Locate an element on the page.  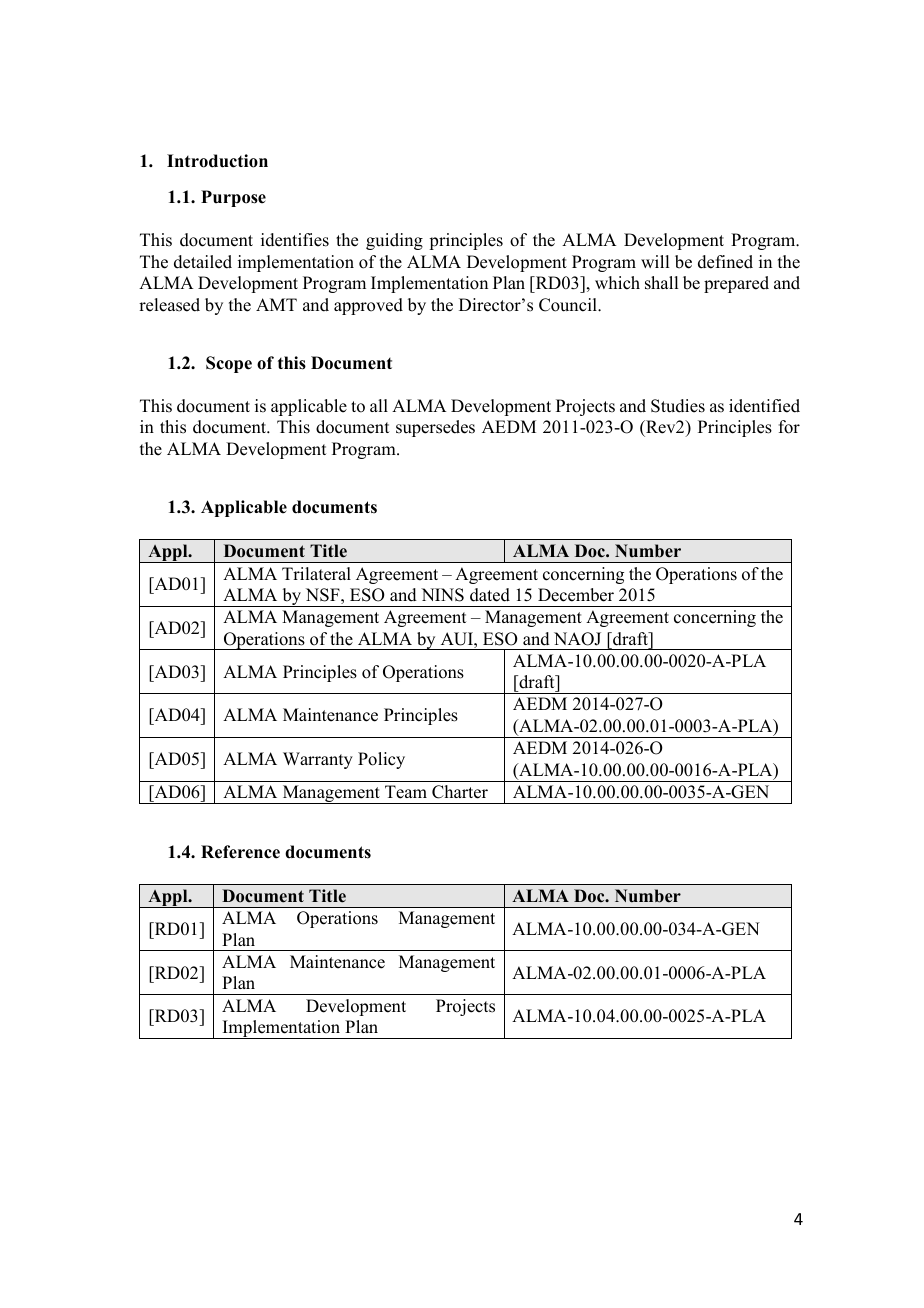
Charter is located at coordinates (460, 792).
